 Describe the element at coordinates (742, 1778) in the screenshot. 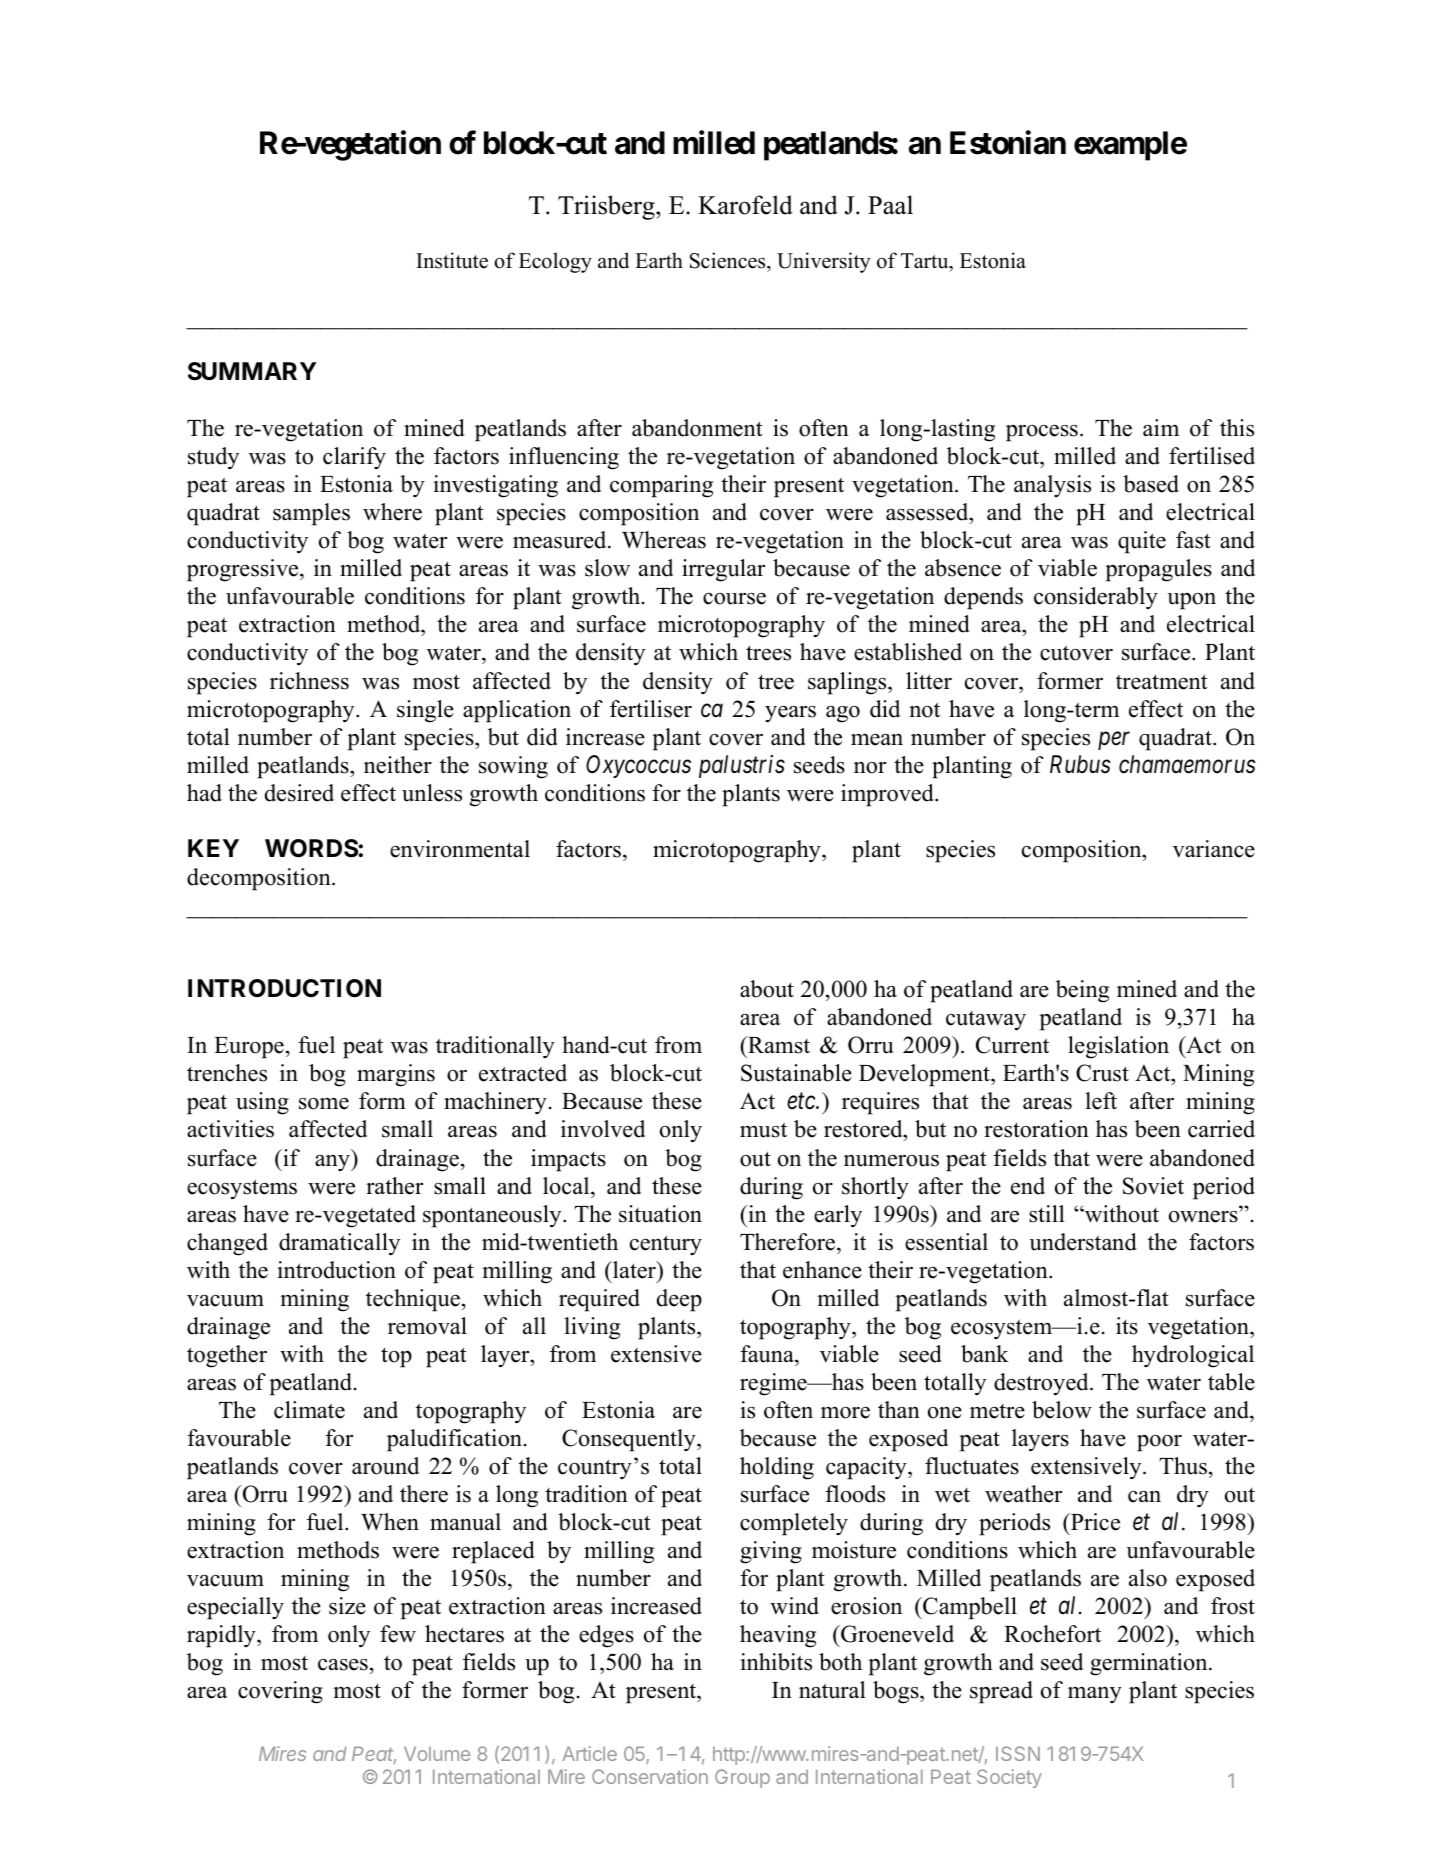

I see `Group` at that location.
